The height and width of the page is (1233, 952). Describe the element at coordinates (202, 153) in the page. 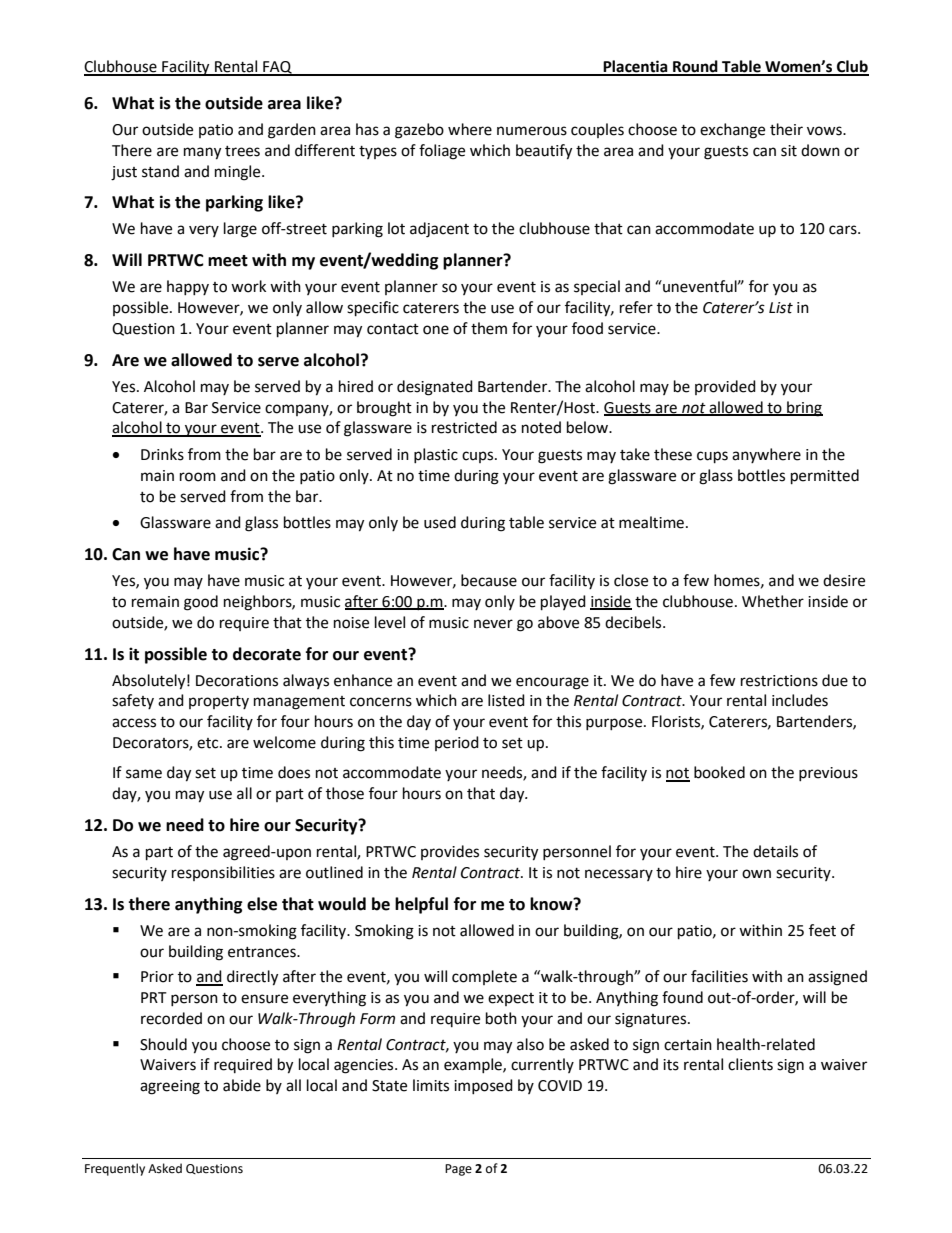

I see `many` at that location.
